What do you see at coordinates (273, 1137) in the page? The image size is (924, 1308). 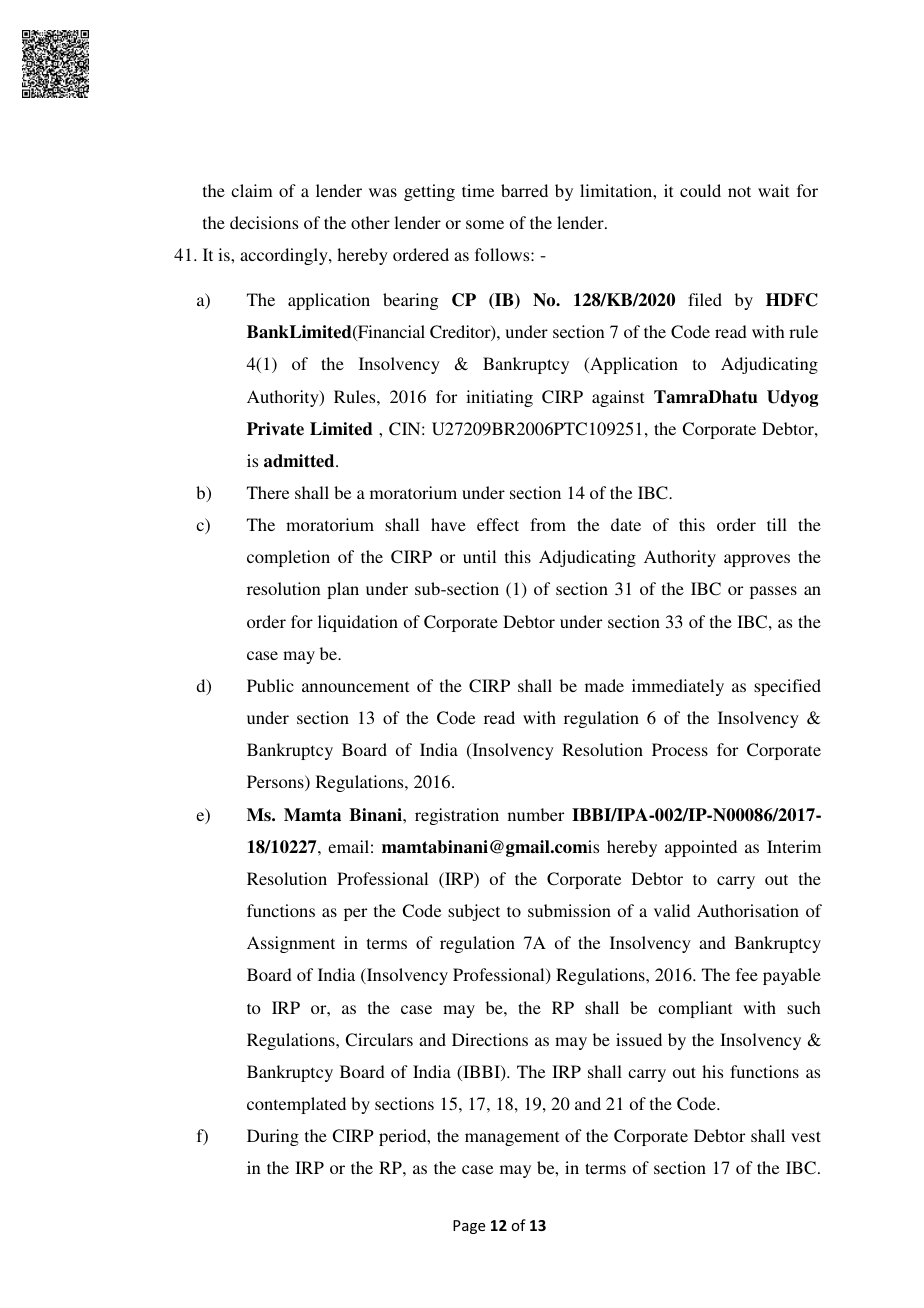 I see `During` at bounding box center [273, 1137].
